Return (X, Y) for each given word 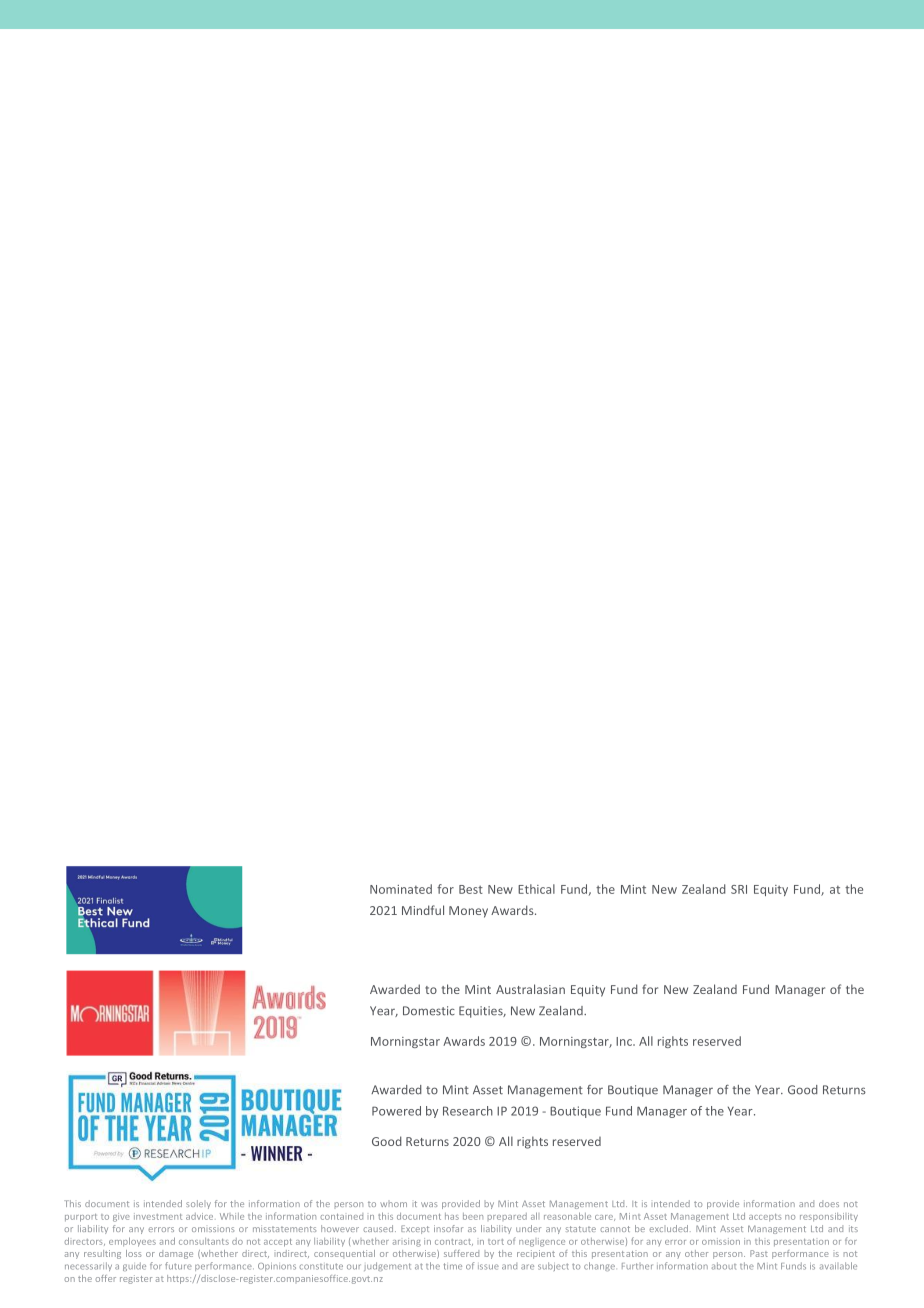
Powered (396, 1111)
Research (468, 1111)
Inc (625, 1041)
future (178, 1266)
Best (471, 889)
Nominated (401, 889)
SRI (739, 889)
